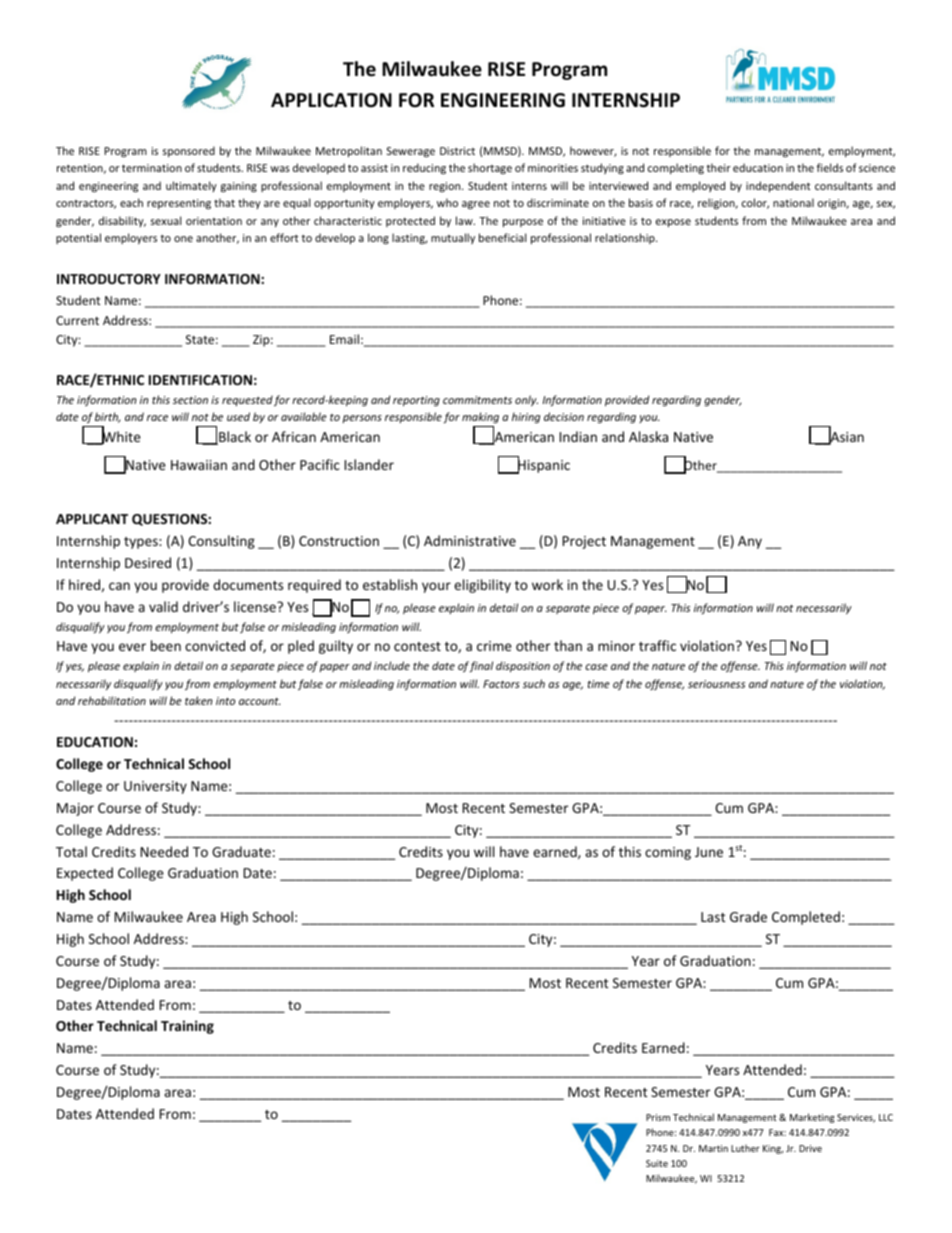  What do you see at coordinates (494, 646) in the document?
I see `crime` at bounding box center [494, 646].
